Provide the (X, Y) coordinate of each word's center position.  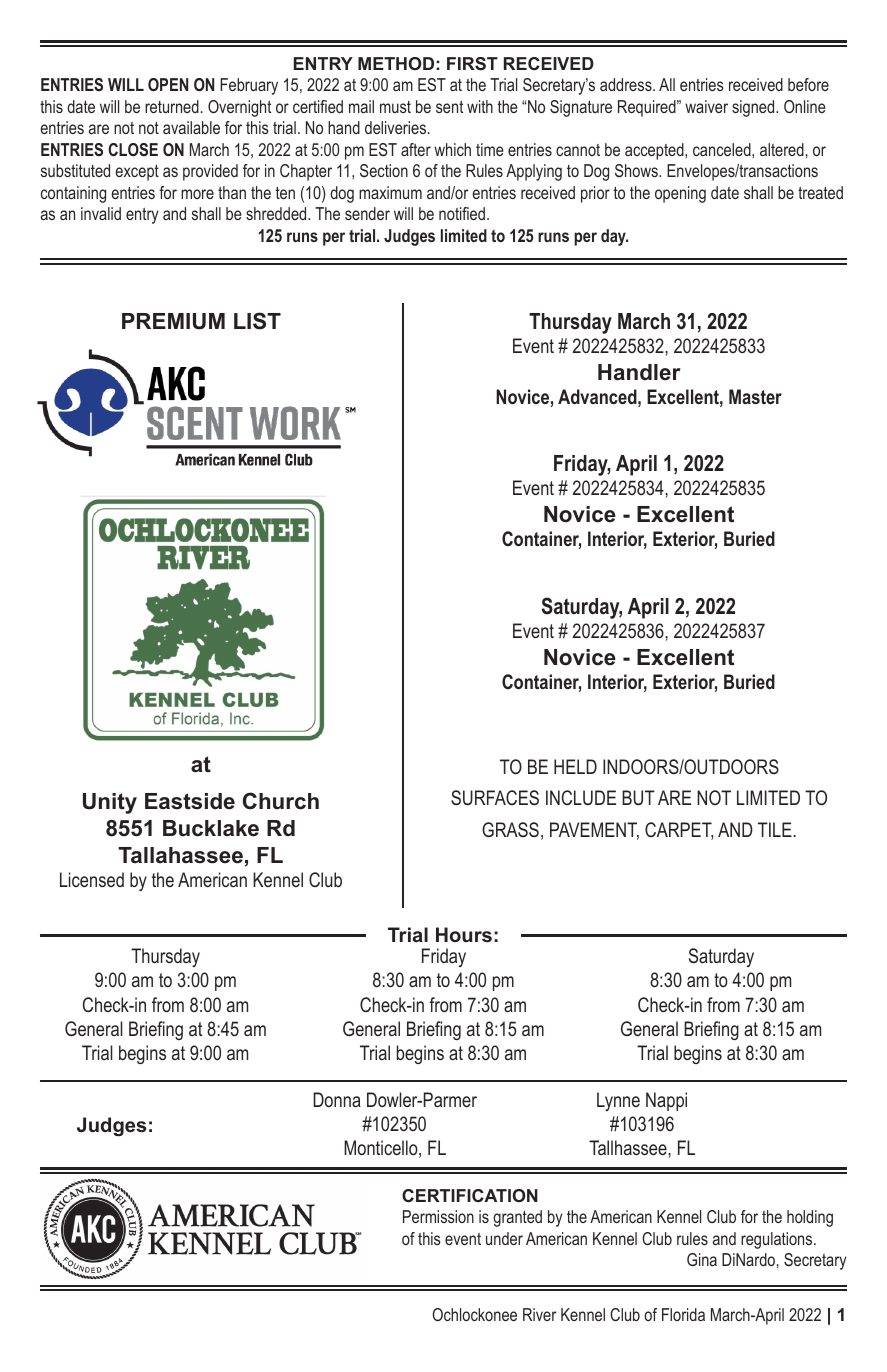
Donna (337, 1099)
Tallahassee (180, 855)
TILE (776, 829)
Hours (464, 934)
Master (755, 396)
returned (172, 106)
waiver (706, 106)
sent (449, 107)
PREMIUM (173, 321)
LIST (257, 321)
